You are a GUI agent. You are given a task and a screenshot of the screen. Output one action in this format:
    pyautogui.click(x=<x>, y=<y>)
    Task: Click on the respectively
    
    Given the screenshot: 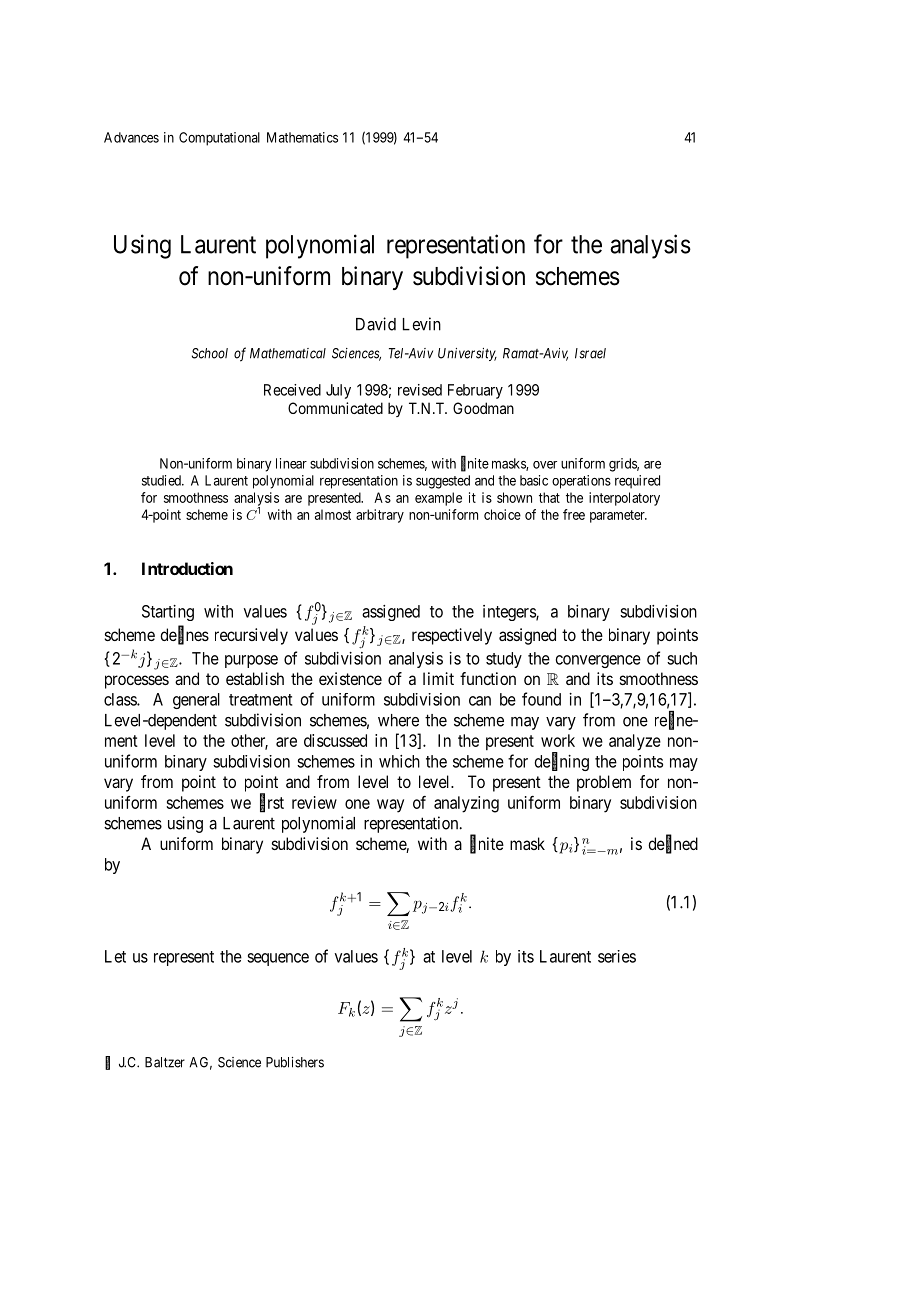 What is the action you would take?
    pyautogui.click(x=452, y=636)
